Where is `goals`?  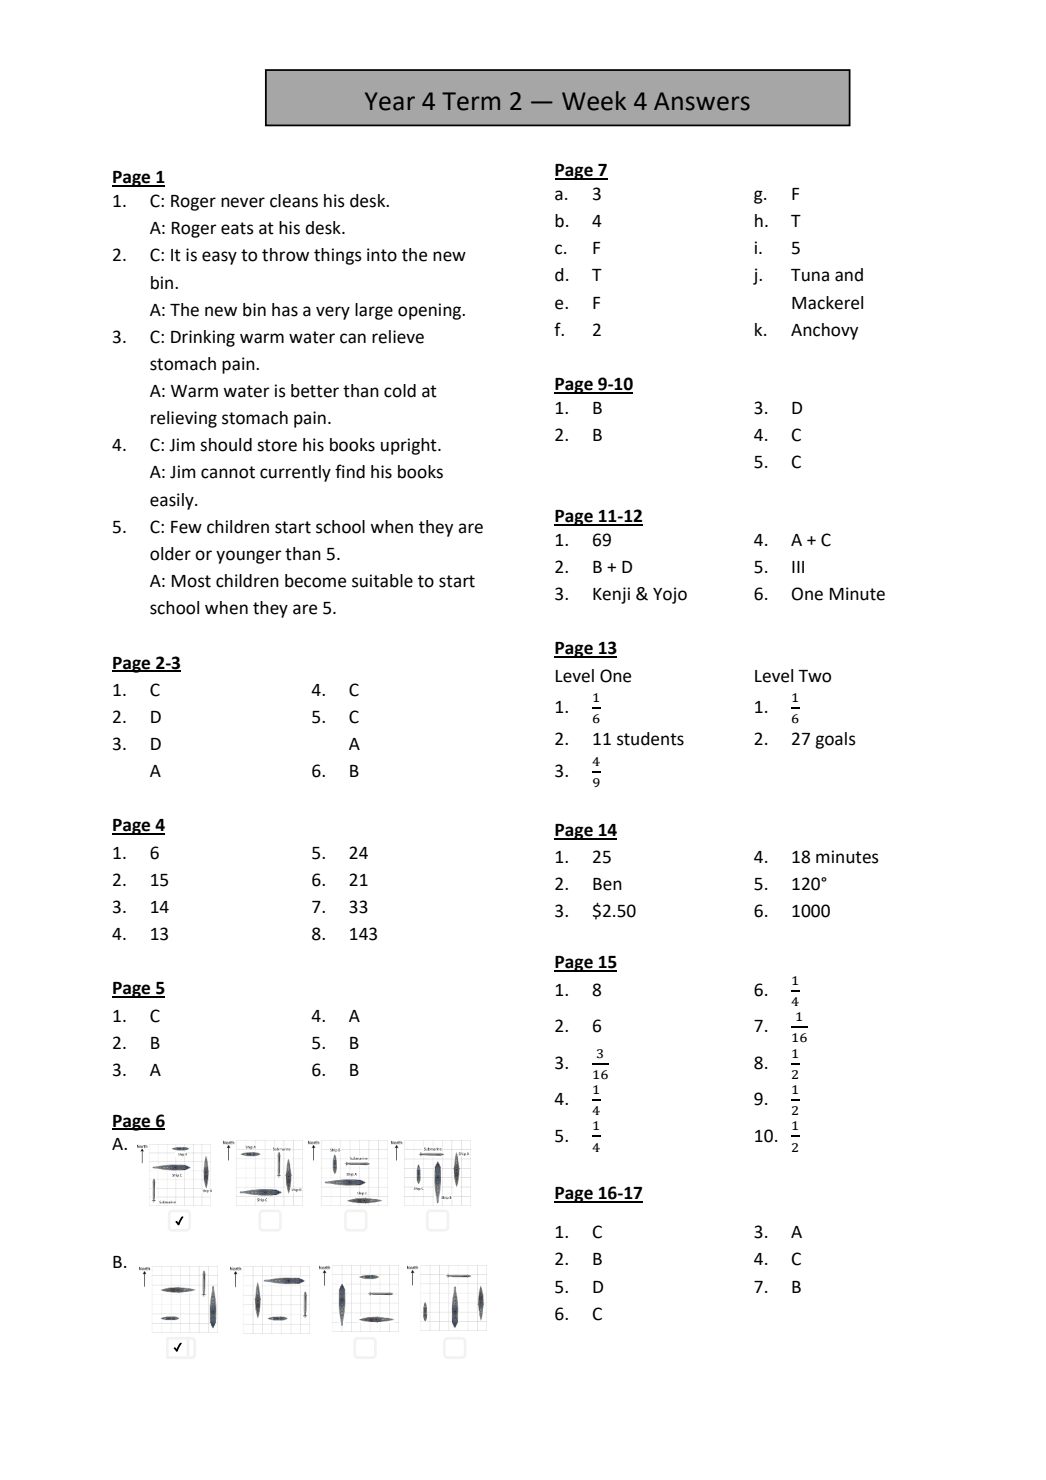 goals is located at coordinates (835, 740).
